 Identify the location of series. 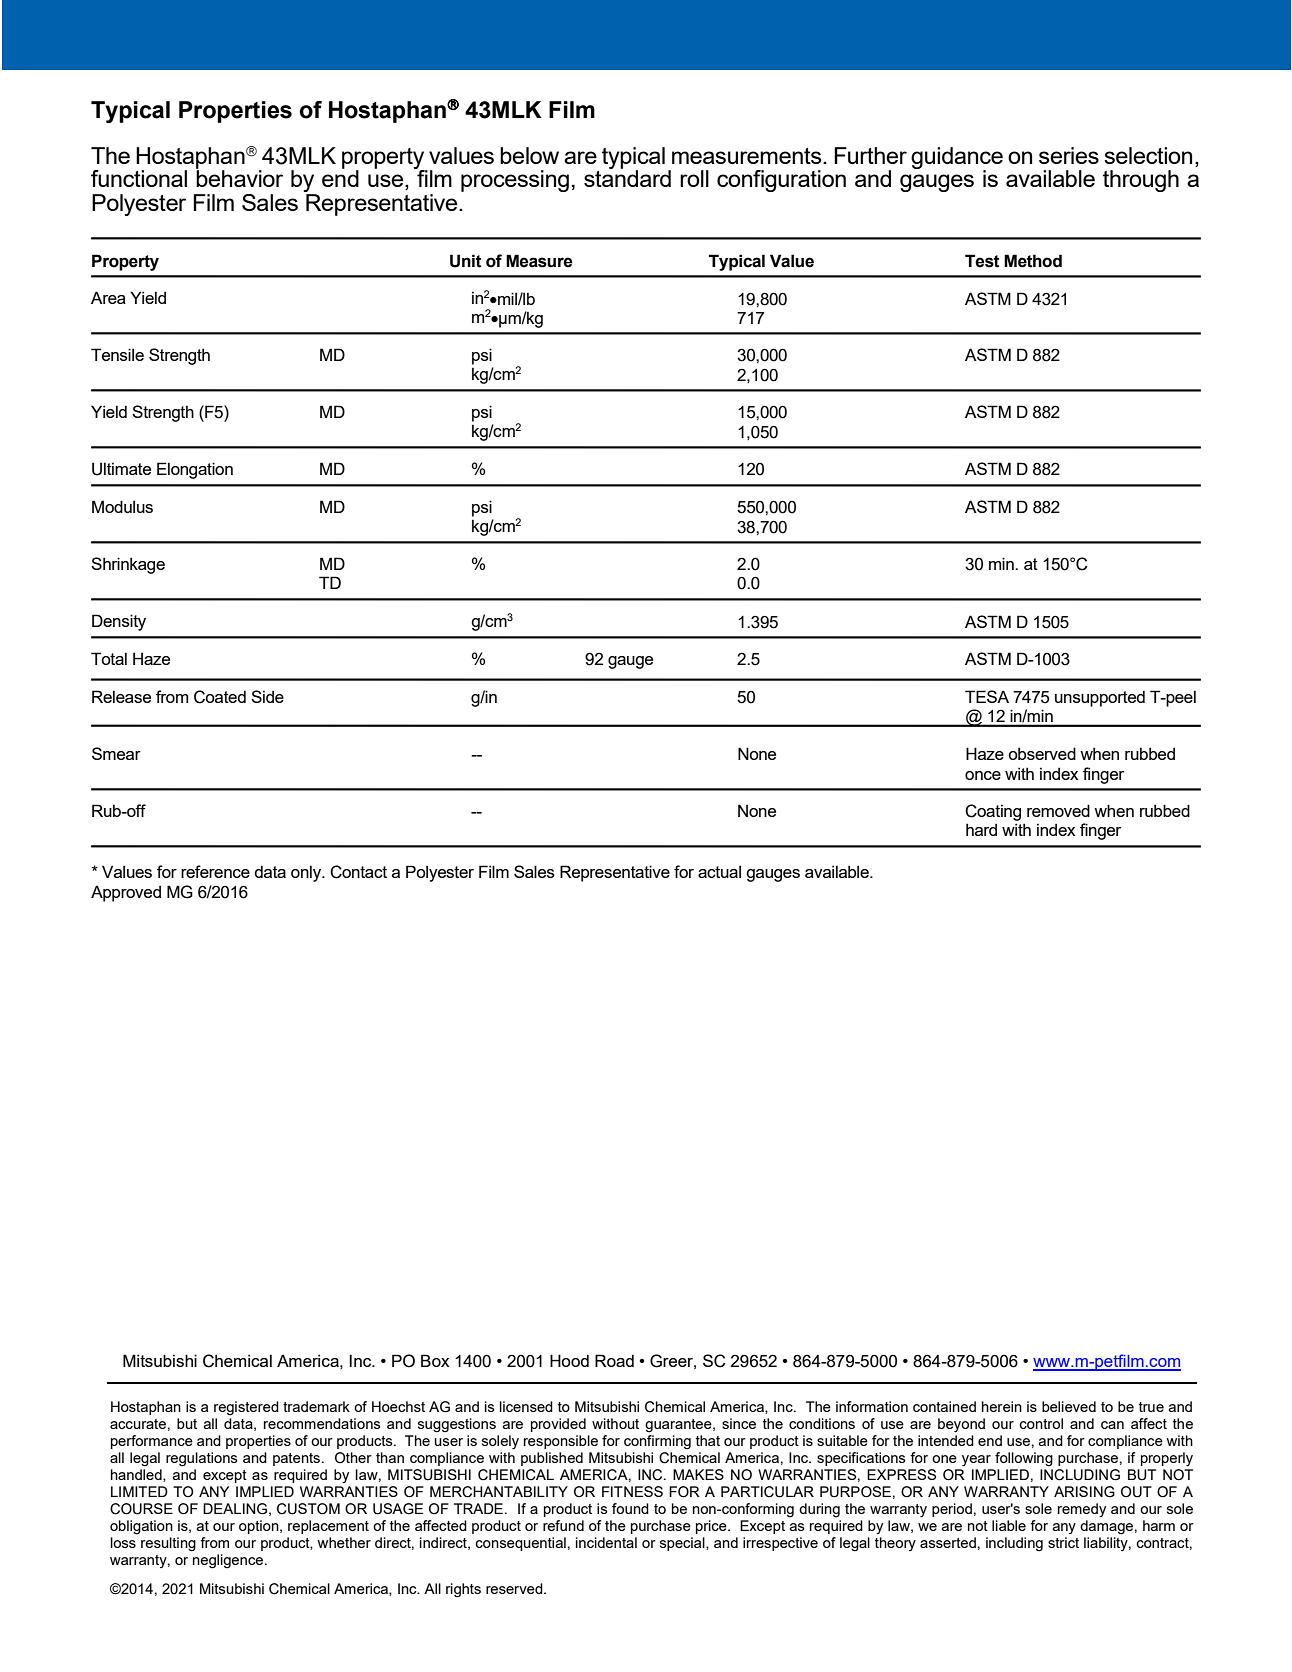
(1069, 155).
